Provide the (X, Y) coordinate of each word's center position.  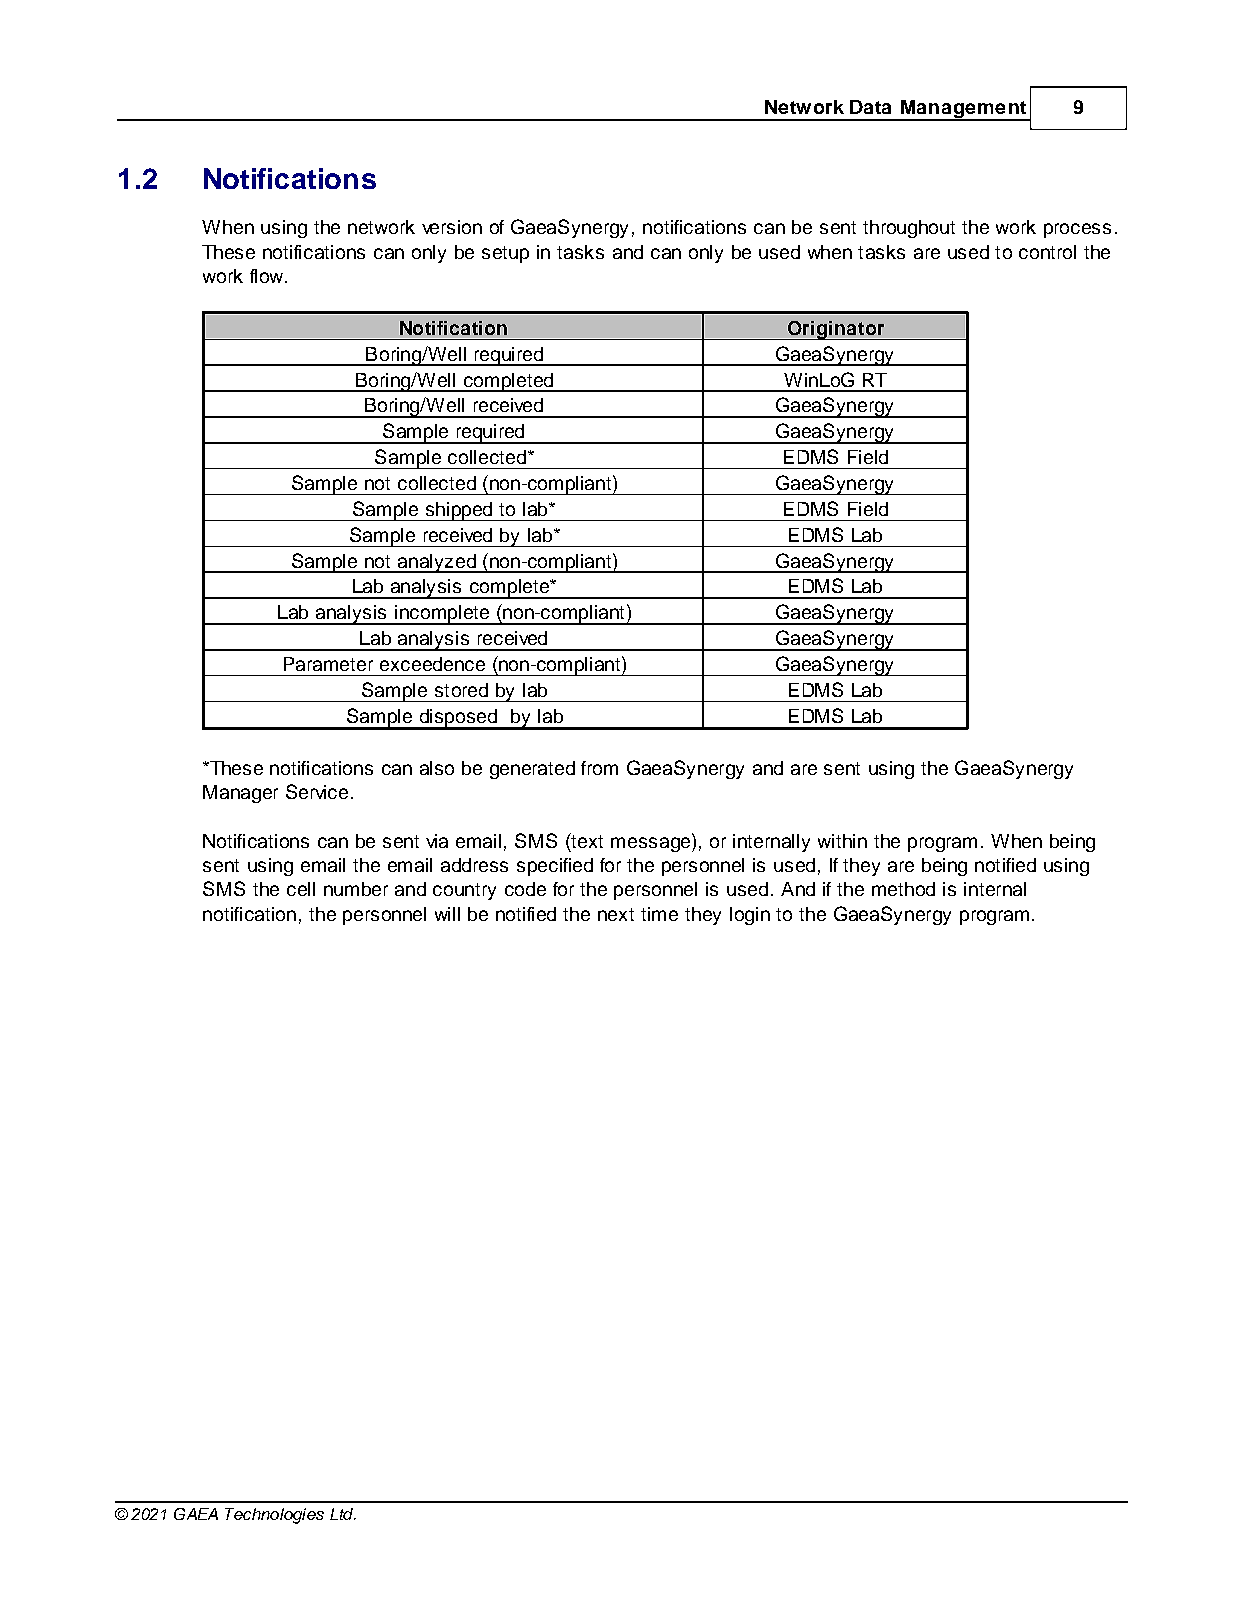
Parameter (328, 664)
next (616, 914)
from (599, 768)
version (452, 227)
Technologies (274, 1516)
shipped (459, 511)
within (842, 841)
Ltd (343, 1514)
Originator (836, 330)
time (659, 914)
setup (505, 254)
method (903, 889)
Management (963, 110)
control (1047, 252)
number (356, 889)
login (750, 916)
